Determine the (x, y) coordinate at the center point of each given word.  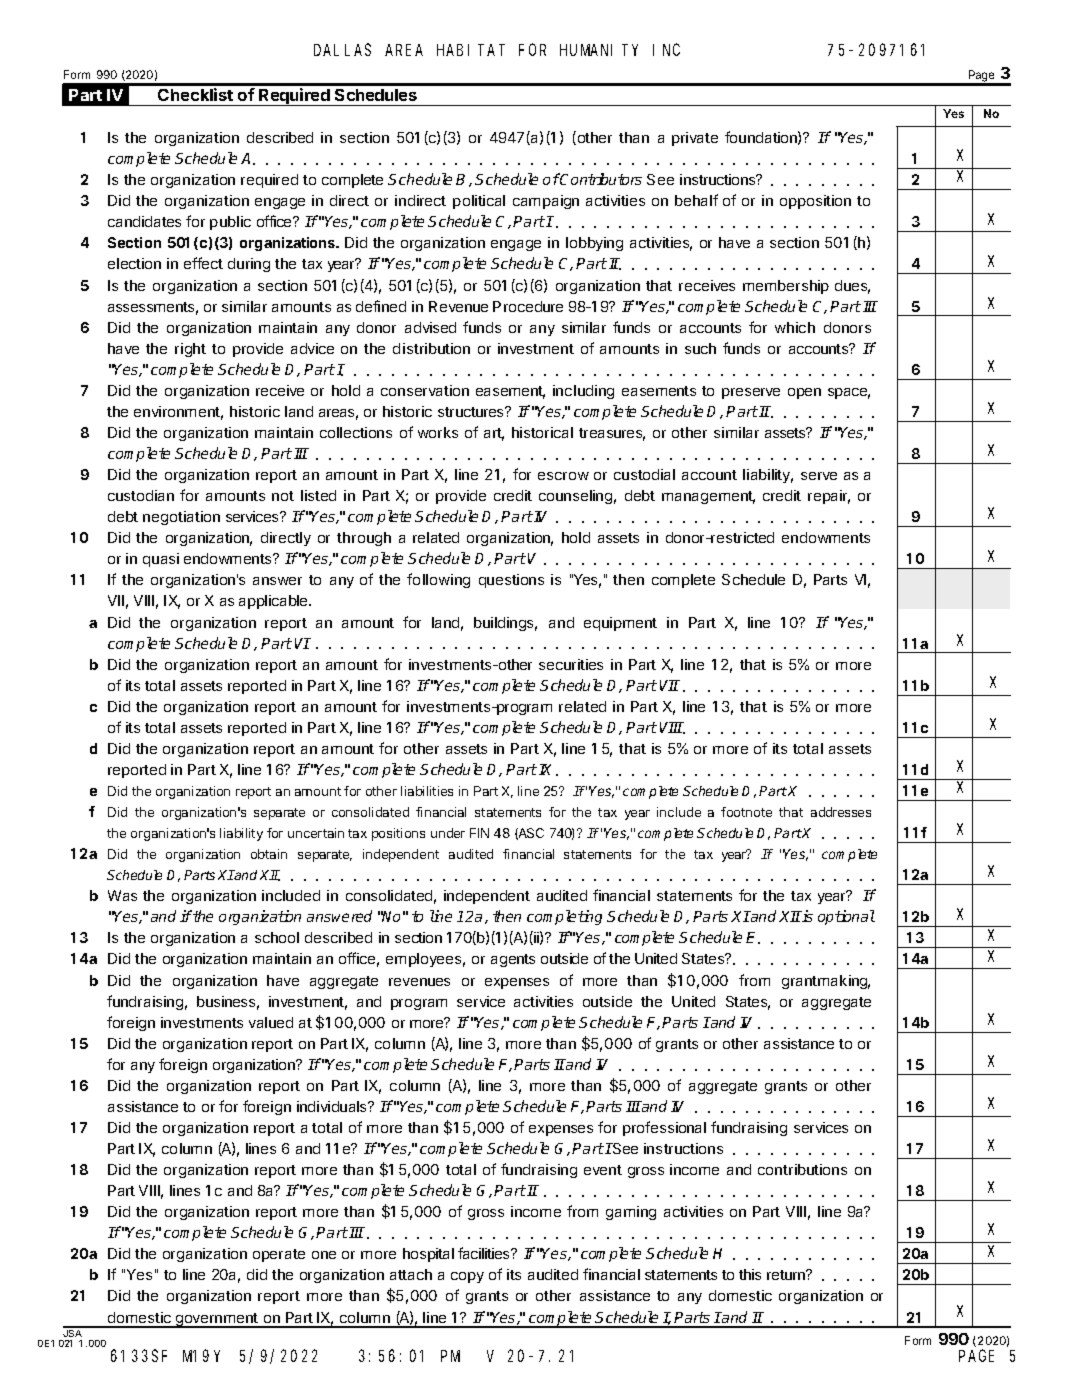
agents (513, 960)
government (216, 1320)
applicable (274, 602)
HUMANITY (599, 50)
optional (846, 917)
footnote (746, 812)
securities (571, 664)
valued (271, 1022)
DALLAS (342, 50)
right (190, 350)
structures (472, 412)
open (804, 393)
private (695, 139)
